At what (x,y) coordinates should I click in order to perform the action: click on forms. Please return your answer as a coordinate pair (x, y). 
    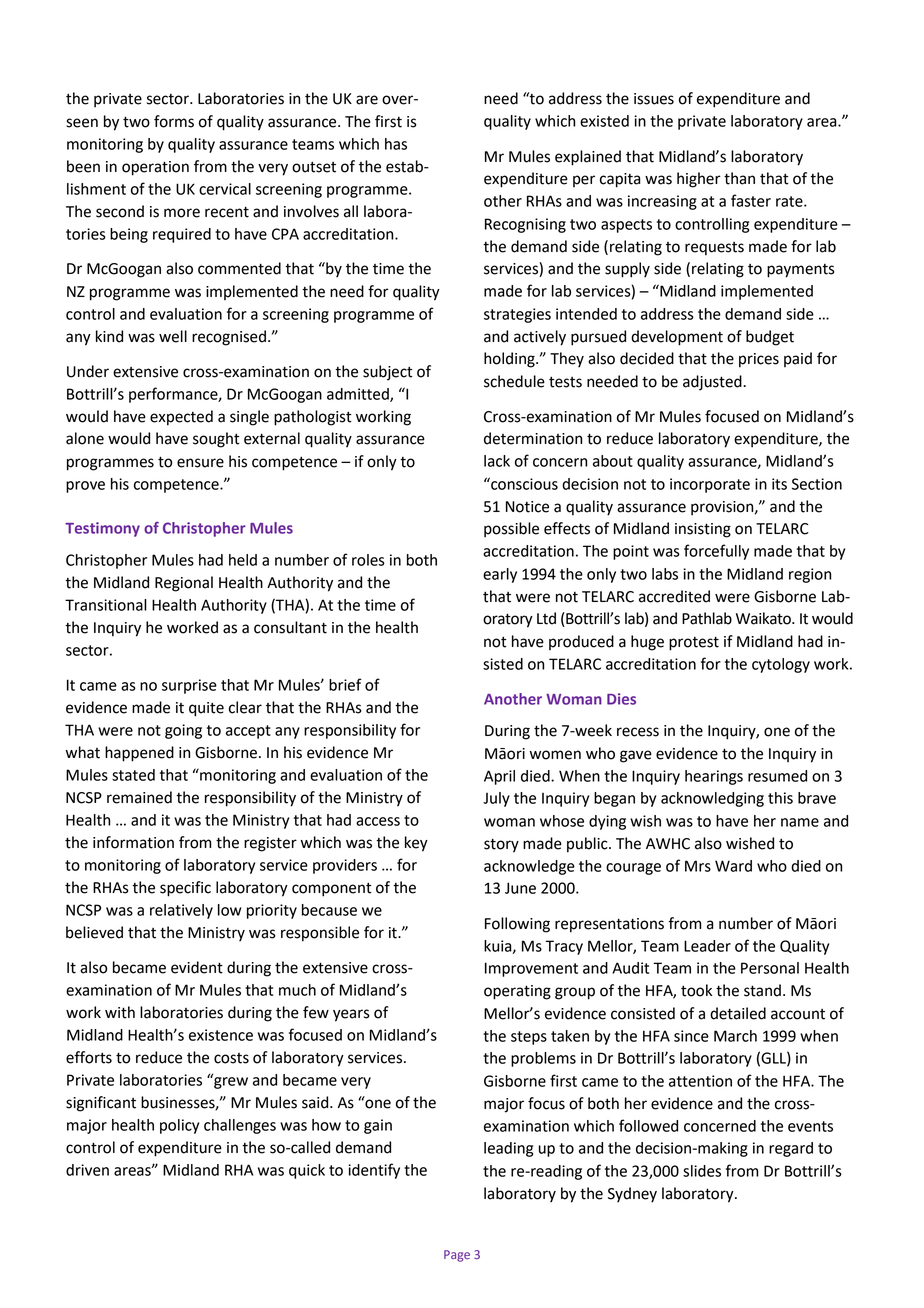
    Looking at the image, I should click on (174, 121).
